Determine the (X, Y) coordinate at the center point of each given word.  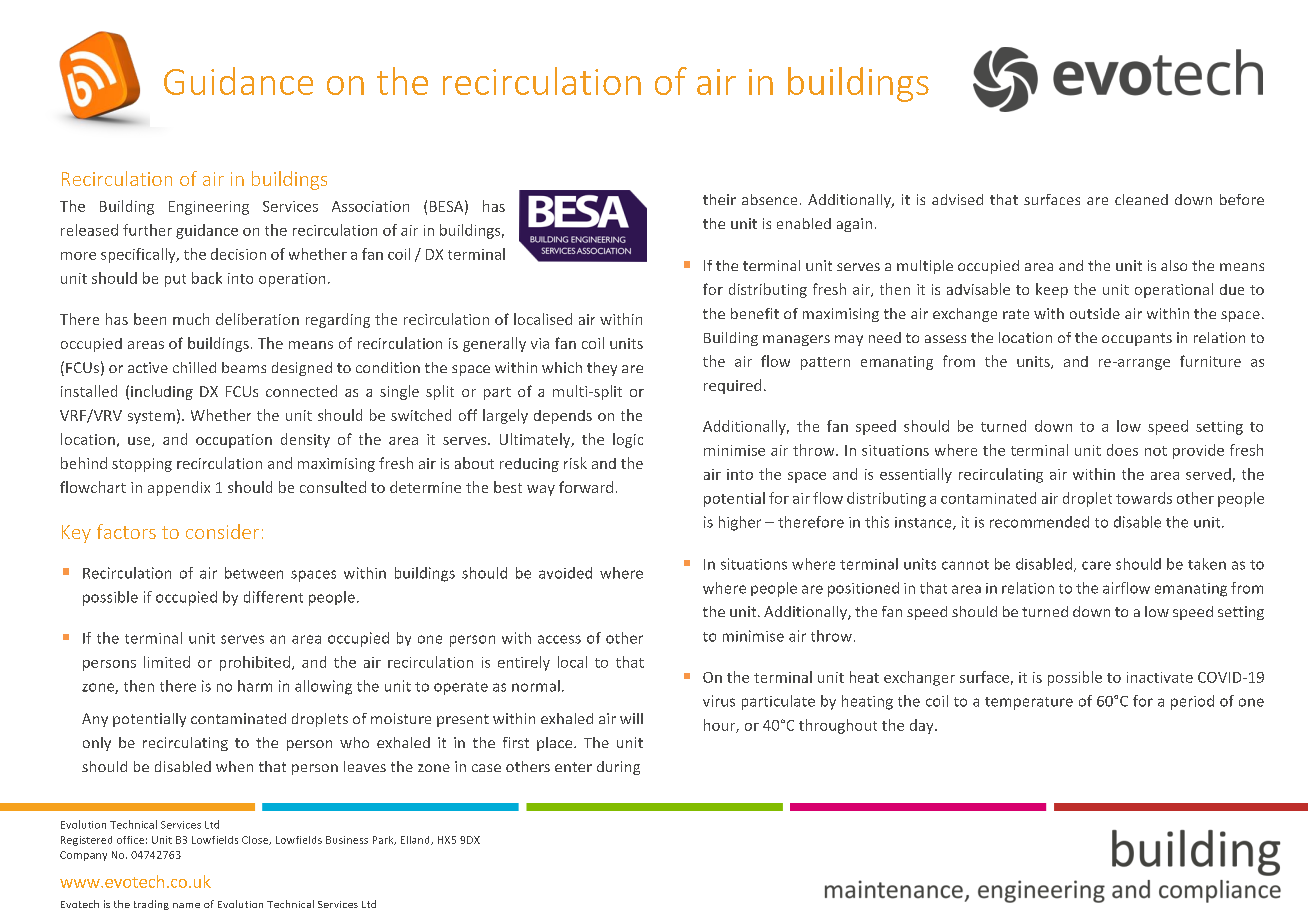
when (234, 766)
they (602, 369)
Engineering (209, 208)
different (273, 597)
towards (1144, 498)
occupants (1137, 339)
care (1096, 565)
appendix (179, 488)
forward (586, 487)
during (618, 768)
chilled (194, 367)
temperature (1029, 703)
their (719, 199)
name (186, 905)
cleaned (1141, 199)
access (559, 639)
